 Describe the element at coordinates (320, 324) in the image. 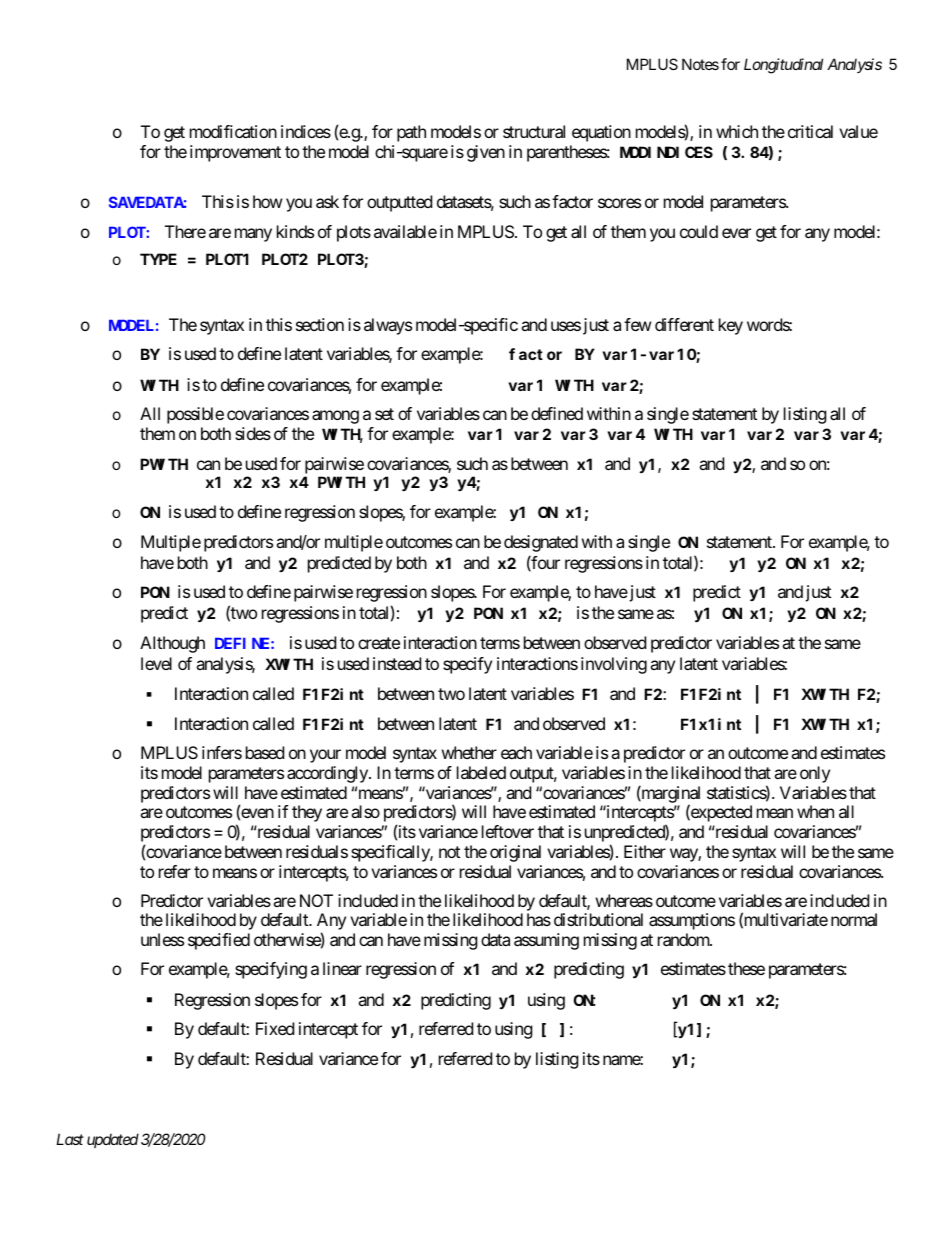

I see `section` at that location.
